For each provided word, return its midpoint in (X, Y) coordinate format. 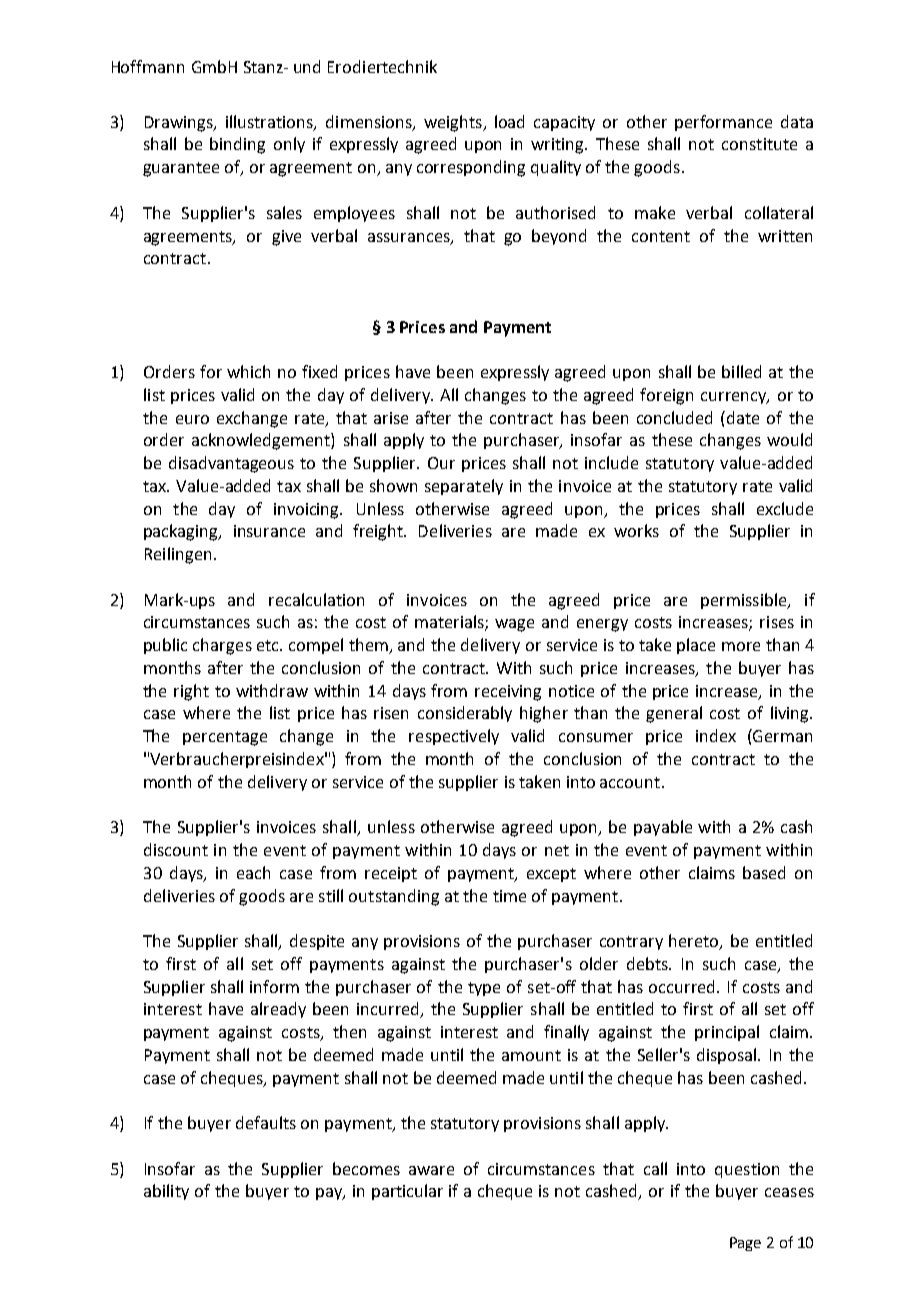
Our (441, 463)
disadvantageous (231, 464)
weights (454, 123)
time (509, 896)
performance (723, 123)
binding (237, 145)
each (253, 872)
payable (663, 828)
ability (166, 1192)
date (743, 417)
